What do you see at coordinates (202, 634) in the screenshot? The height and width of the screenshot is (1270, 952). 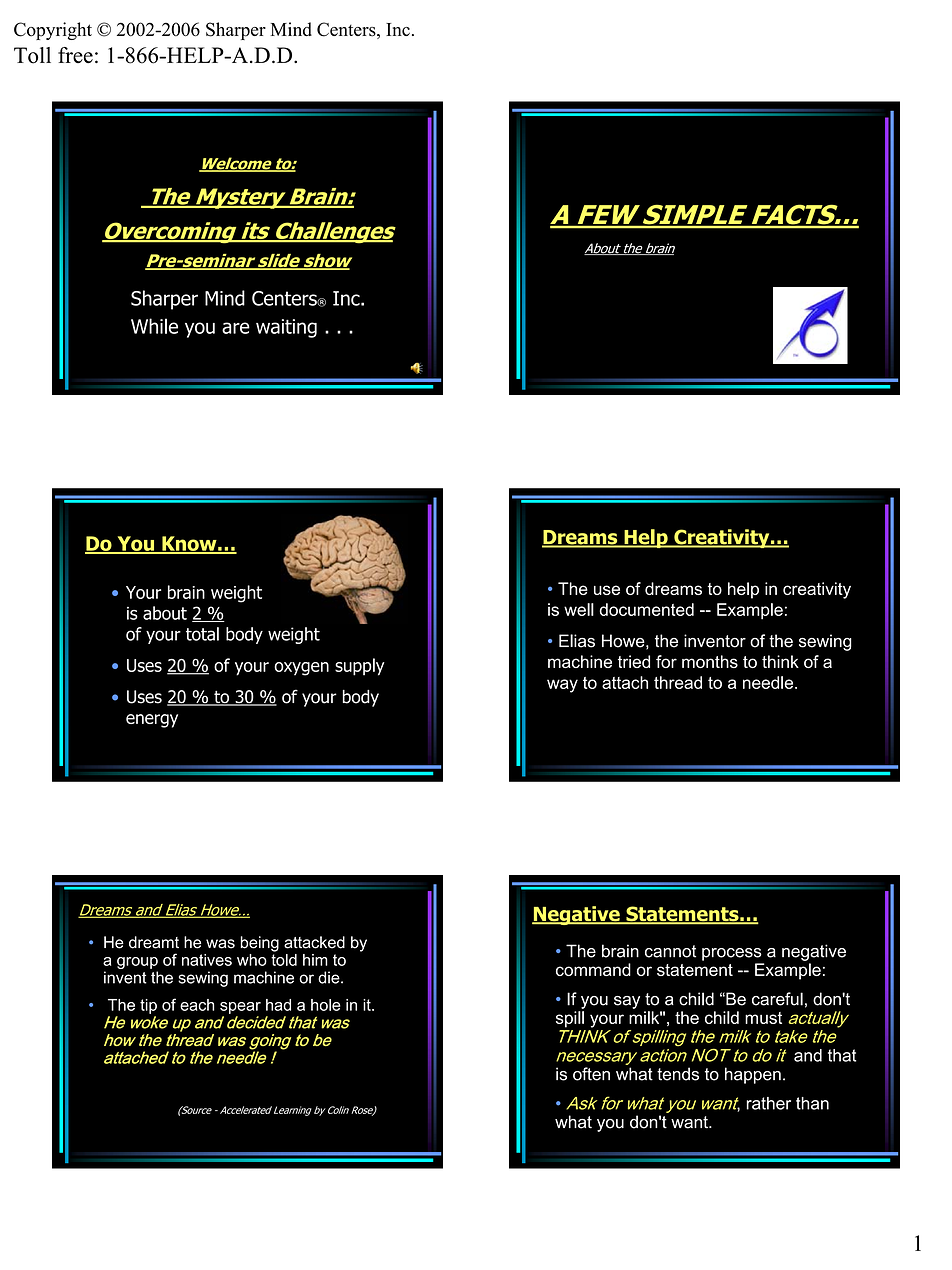 I see `total` at bounding box center [202, 634].
